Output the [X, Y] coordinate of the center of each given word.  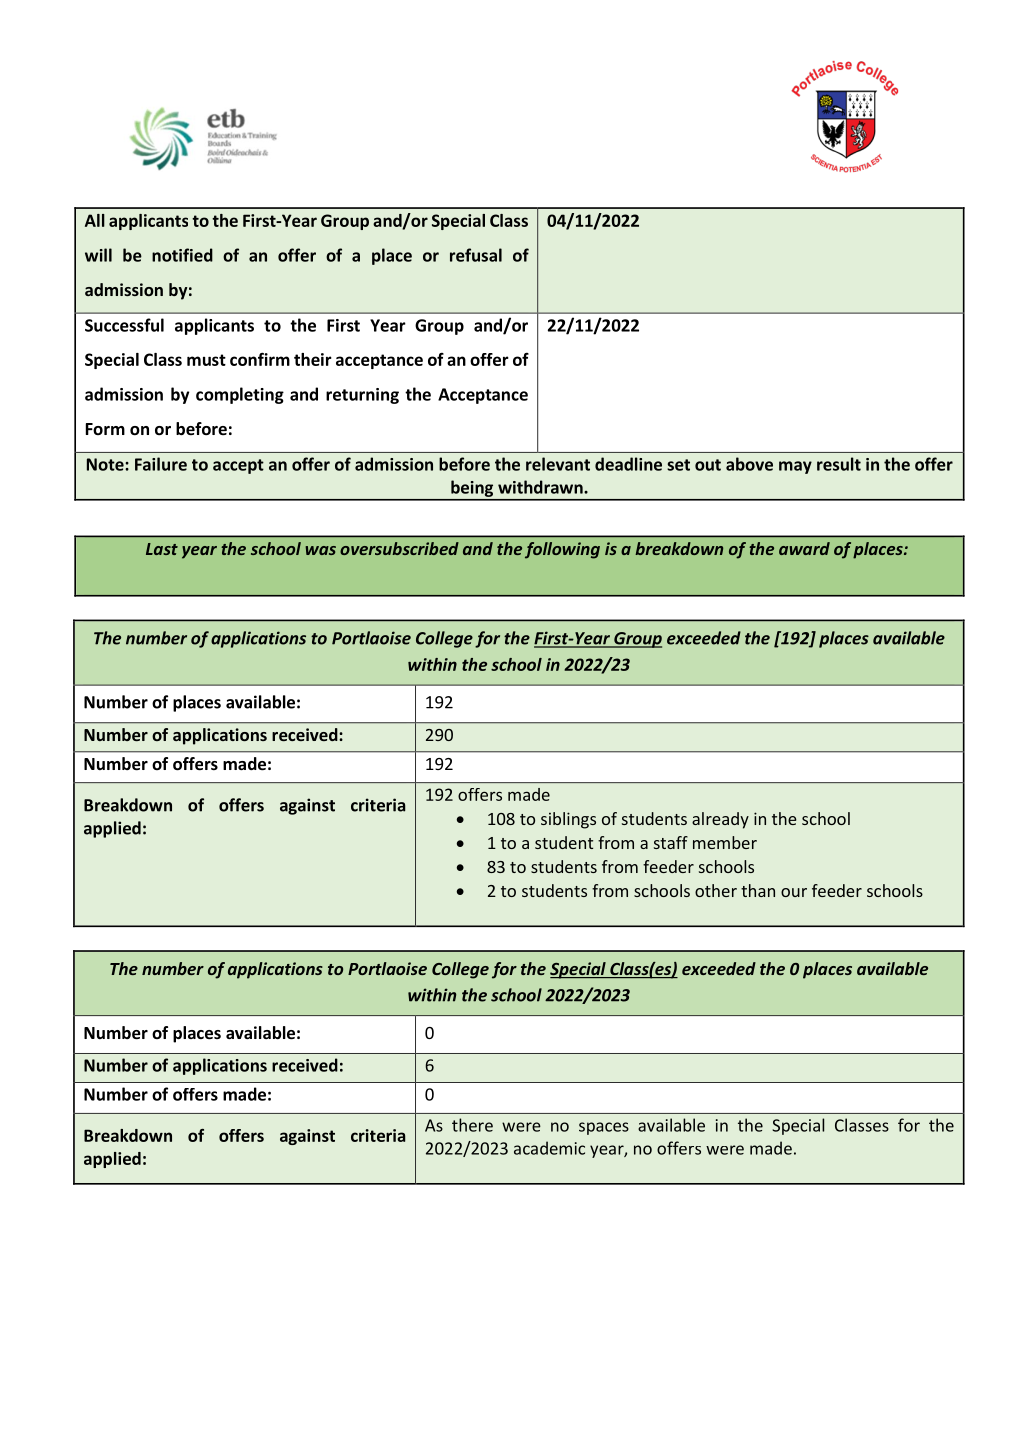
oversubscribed [399, 548]
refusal [476, 255]
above [749, 464]
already [720, 820]
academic [549, 1148]
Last [162, 549]
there [472, 1125]
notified [182, 255]
